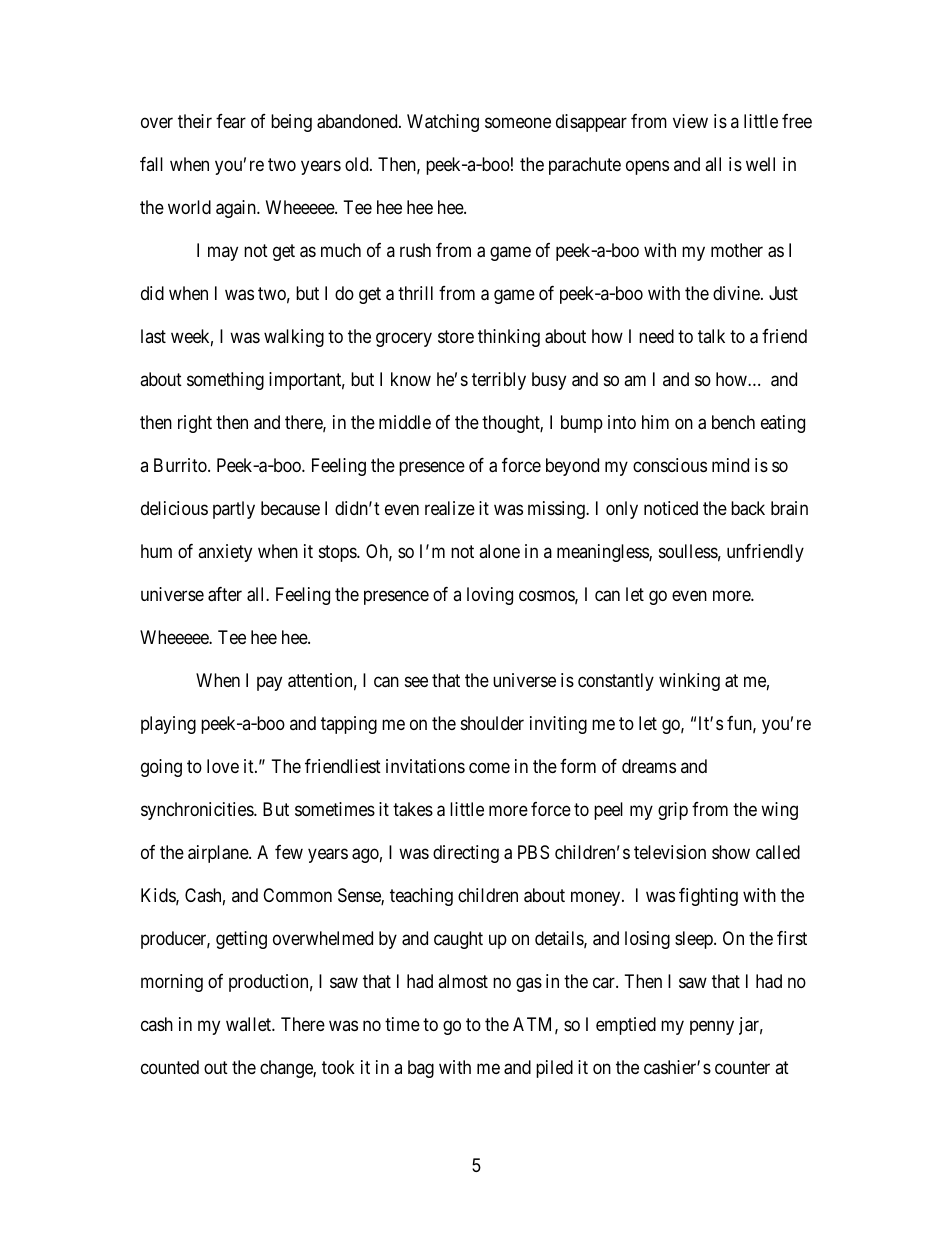 This screenshot has height=1233, width=952. What do you see at coordinates (195, 424) in the screenshot?
I see `right` at bounding box center [195, 424].
